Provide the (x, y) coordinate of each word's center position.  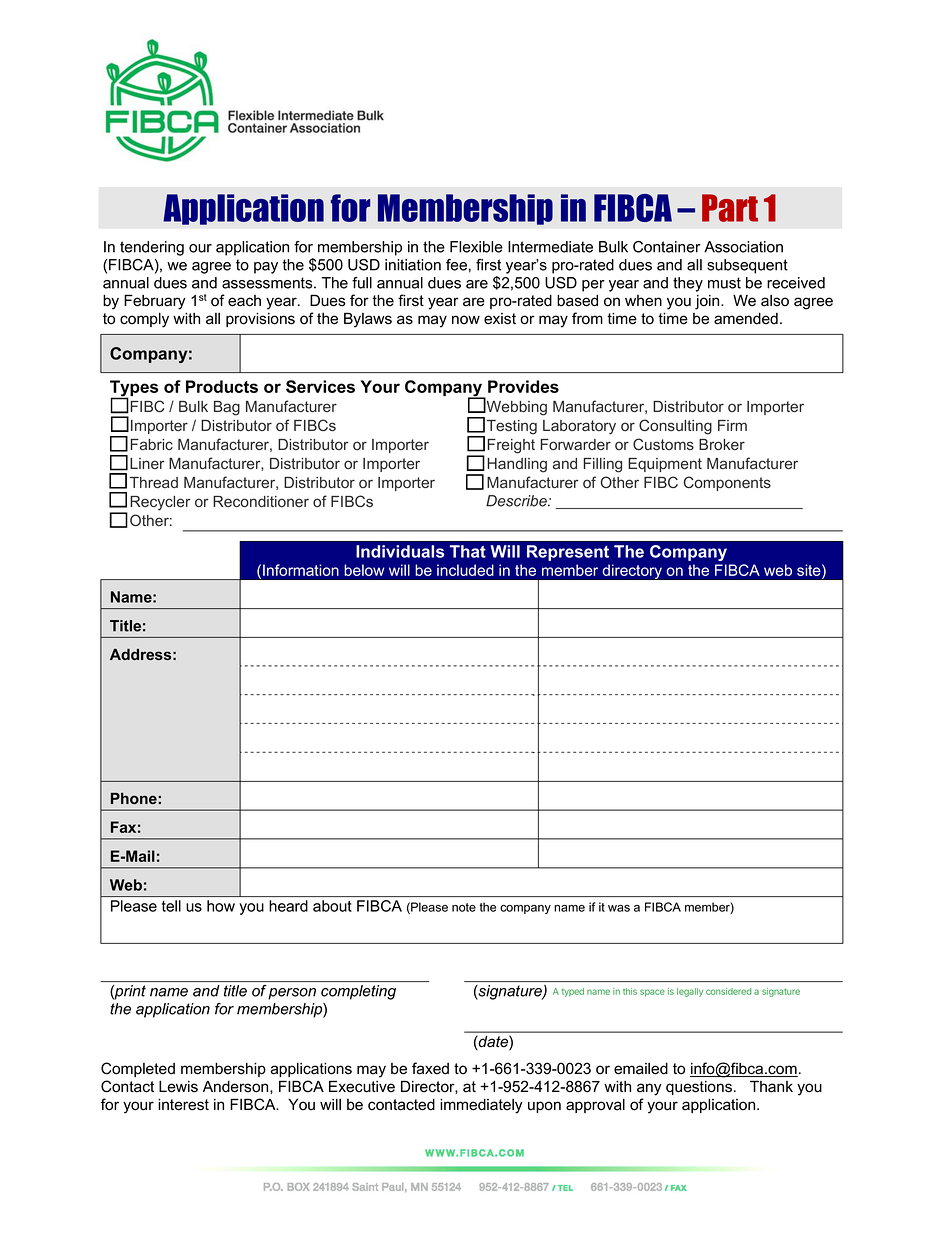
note (464, 907)
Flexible (476, 247)
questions (699, 1088)
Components (727, 483)
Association (743, 247)
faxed (430, 1068)
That (468, 551)
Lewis (178, 1086)
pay (266, 268)
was (619, 908)
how (221, 906)
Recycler (160, 503)
